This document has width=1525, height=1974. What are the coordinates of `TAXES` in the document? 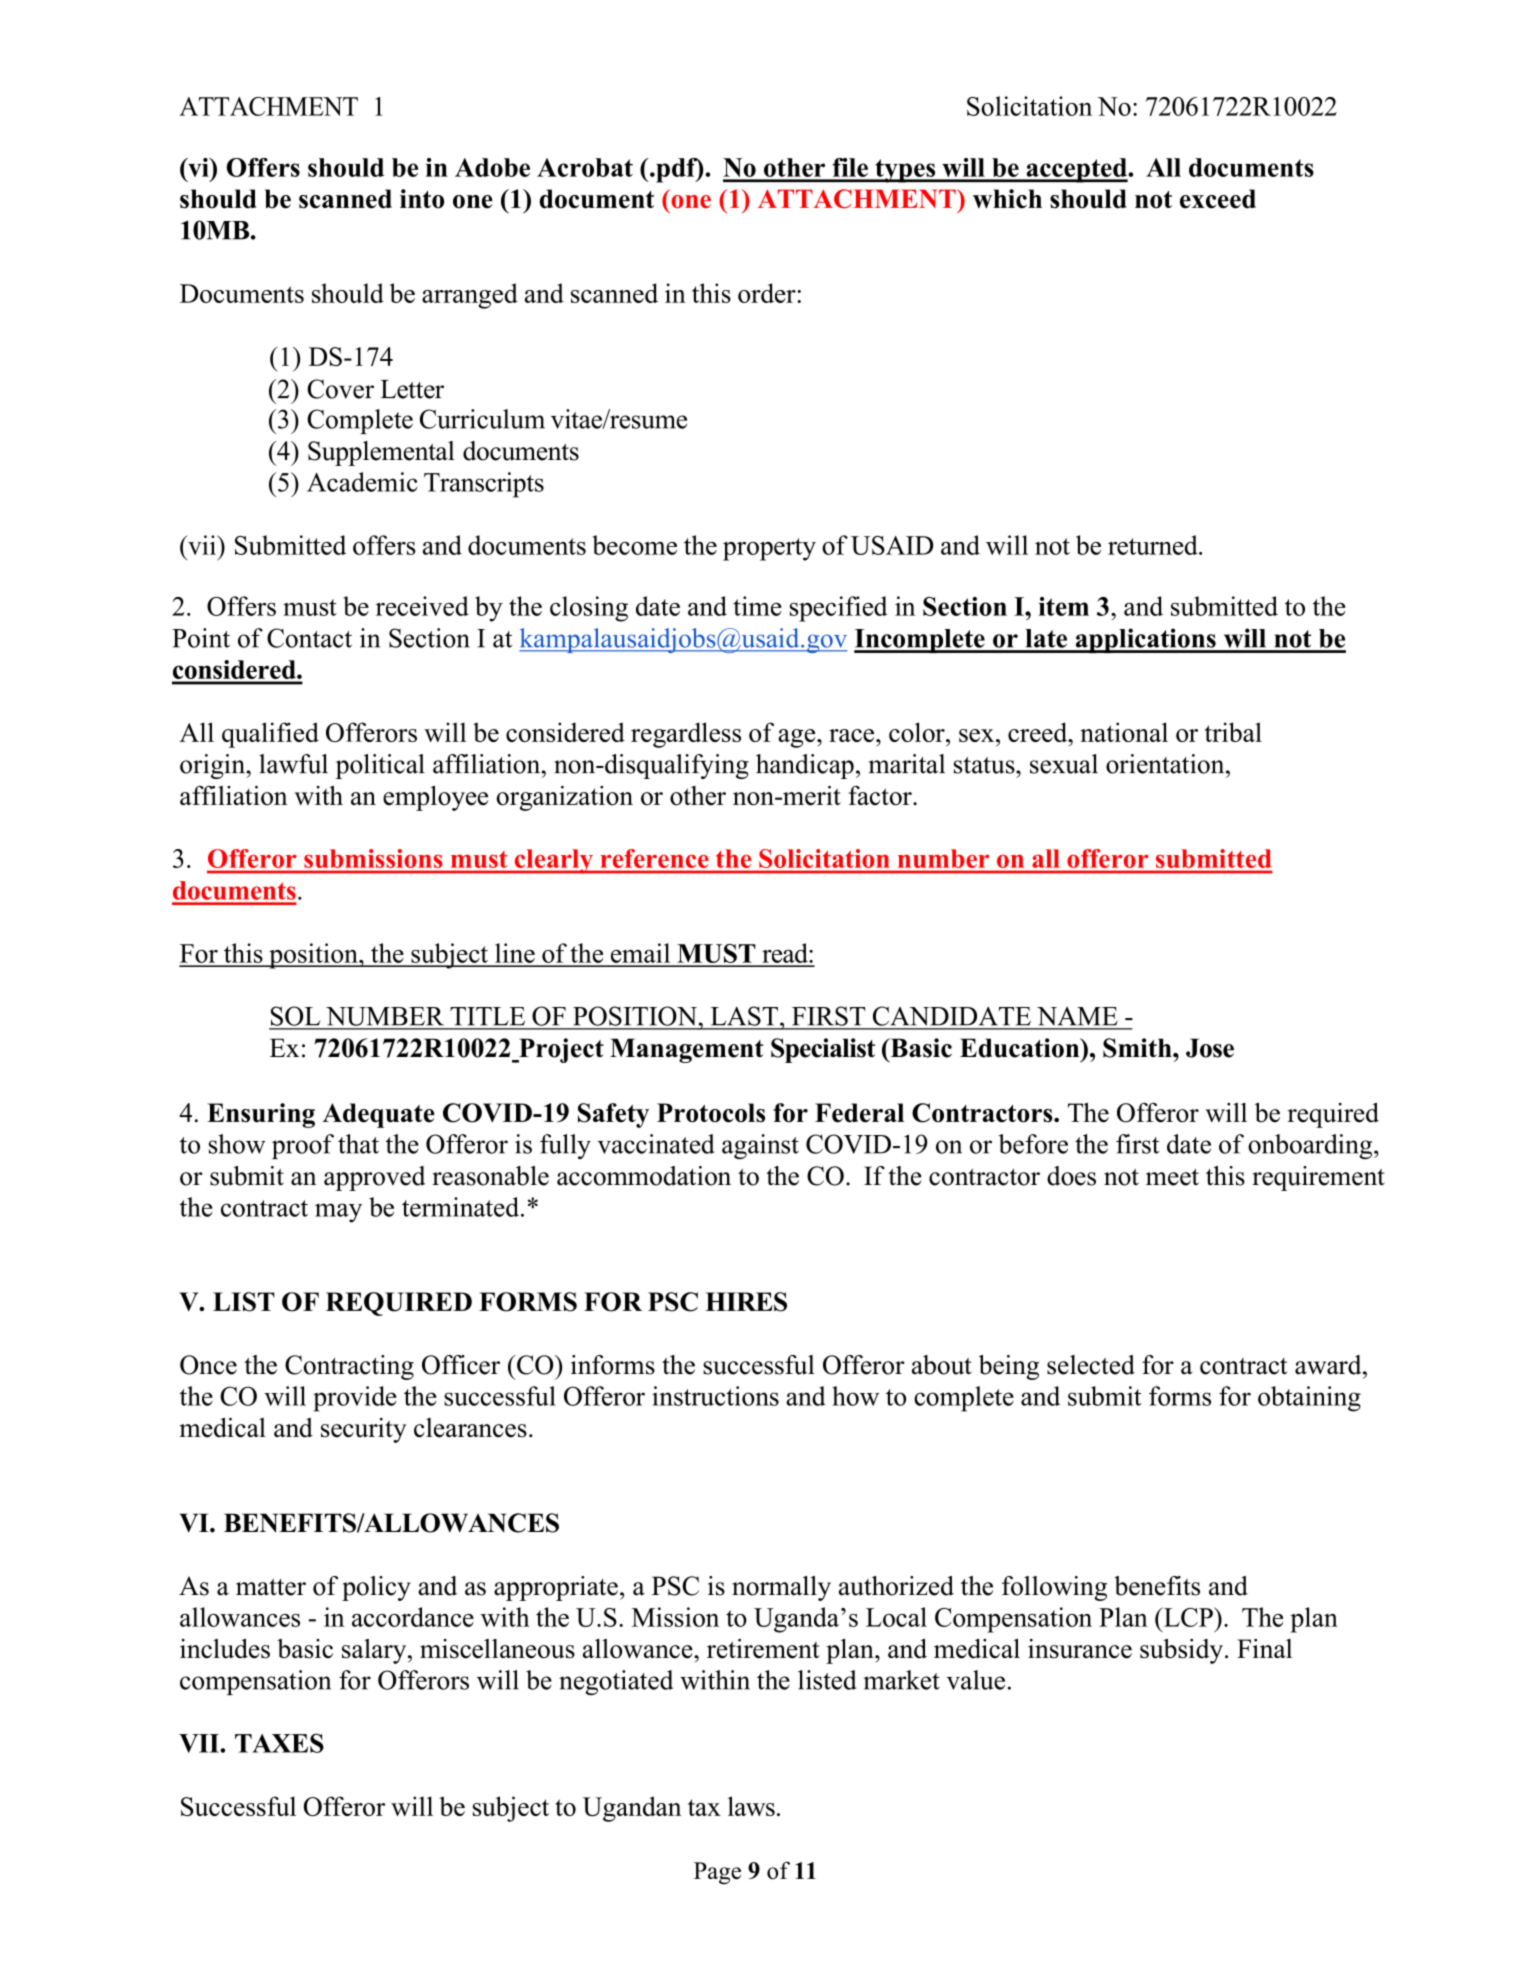 It's located at (279, 1743).
